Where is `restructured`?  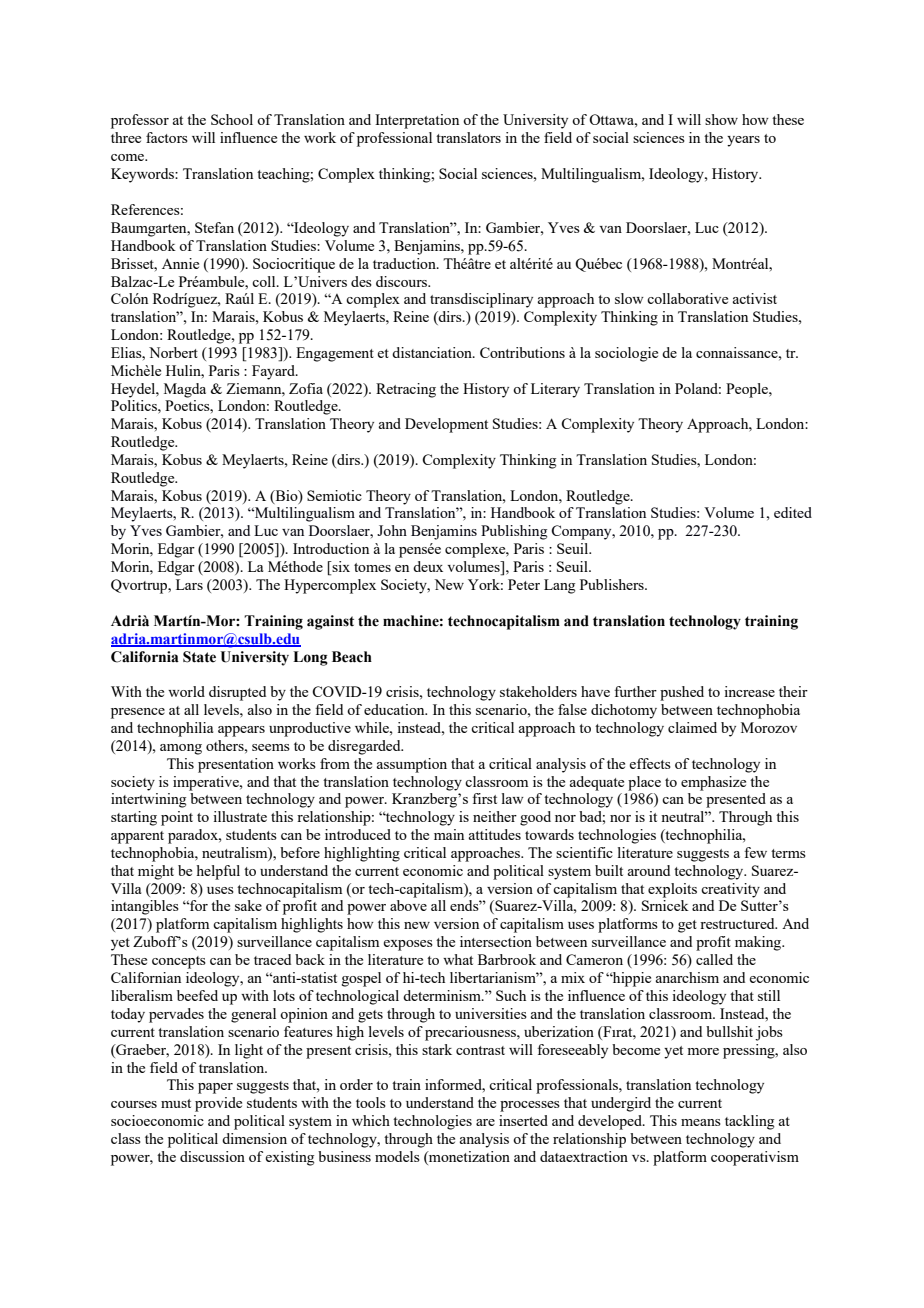
restructured is located at coordinates (738, 923).
